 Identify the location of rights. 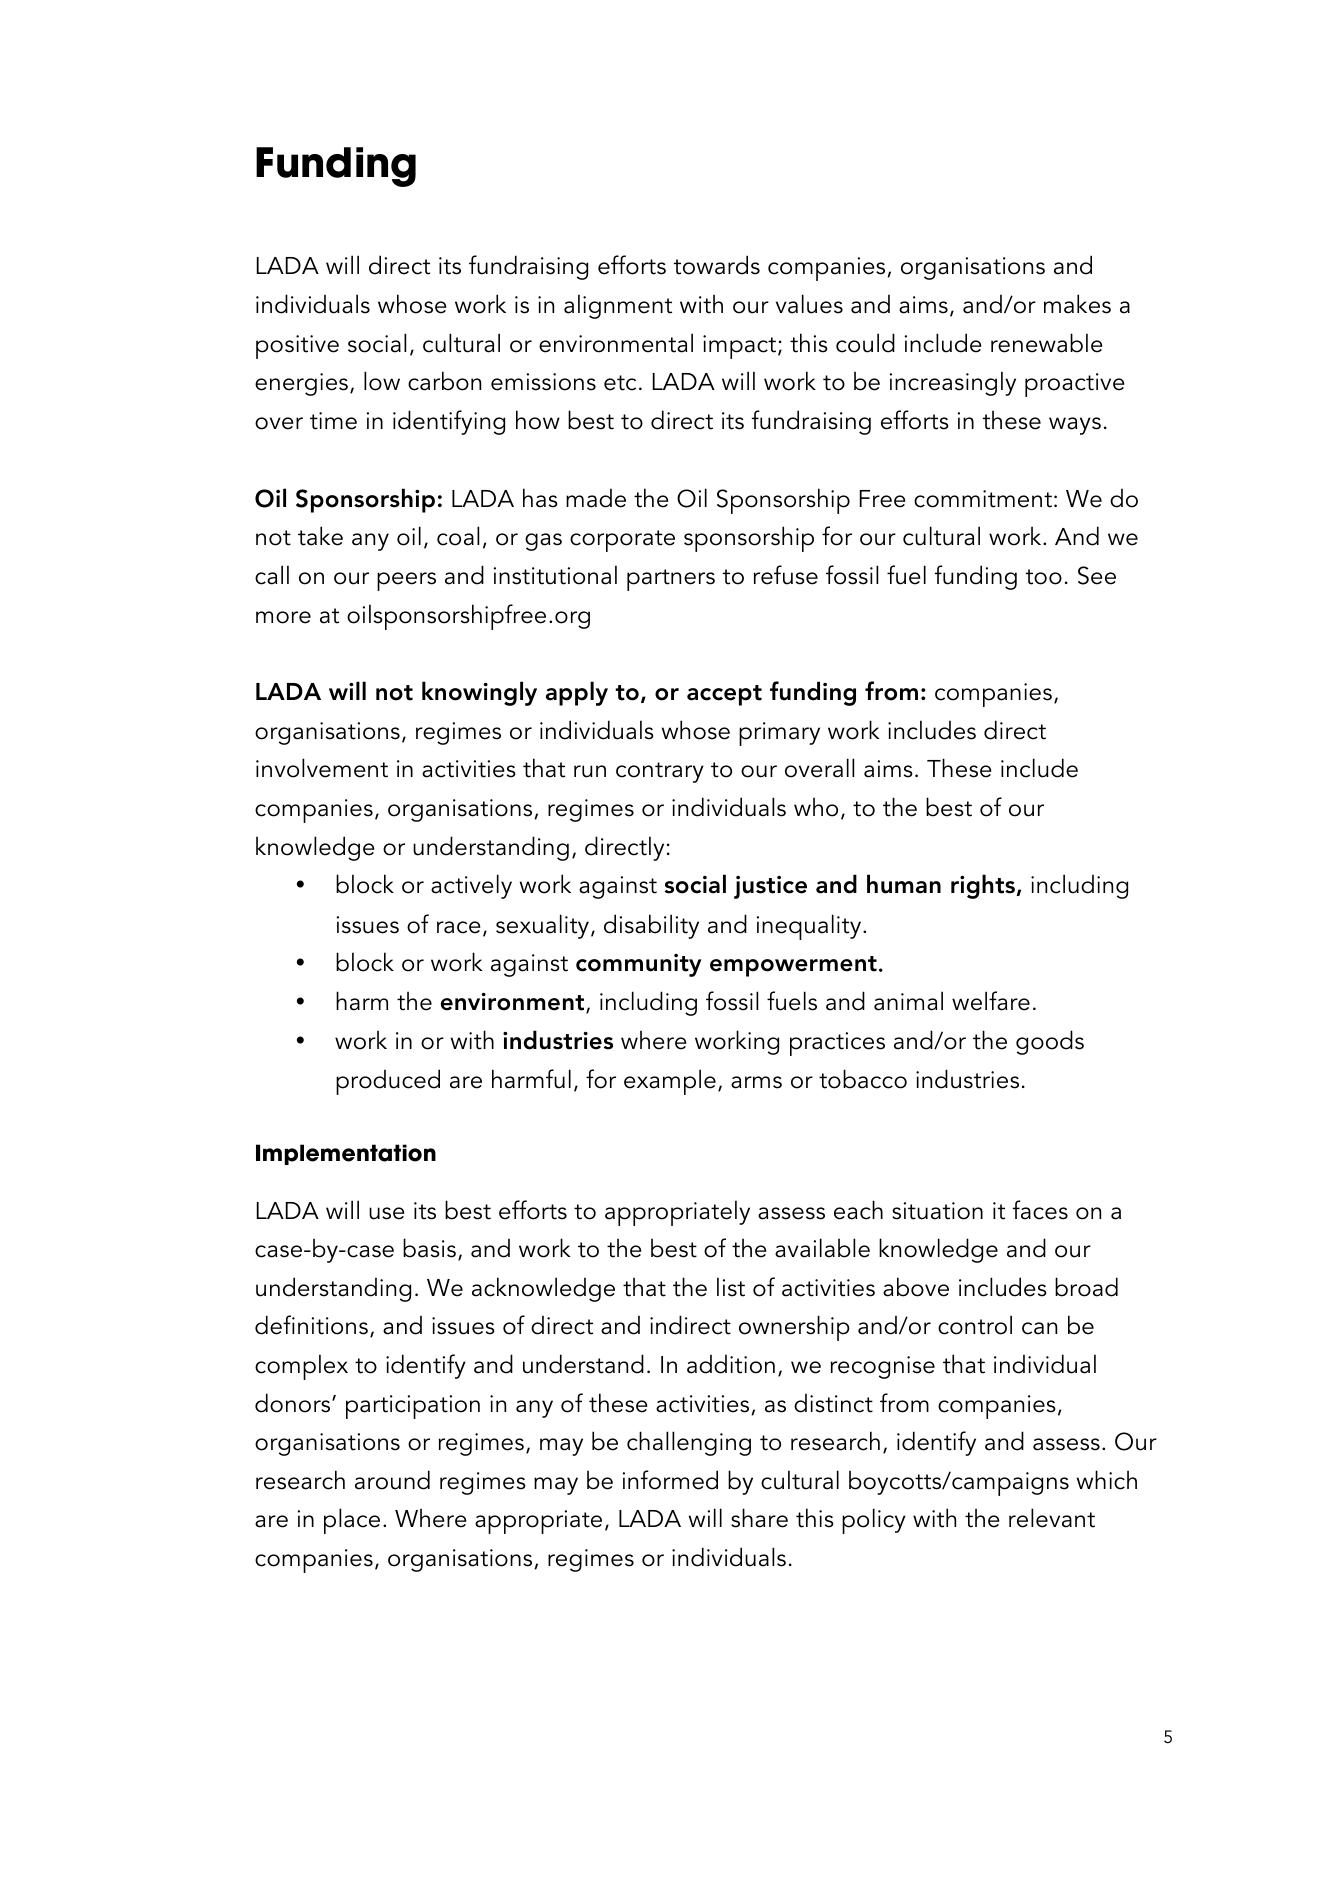
(984, 886).
